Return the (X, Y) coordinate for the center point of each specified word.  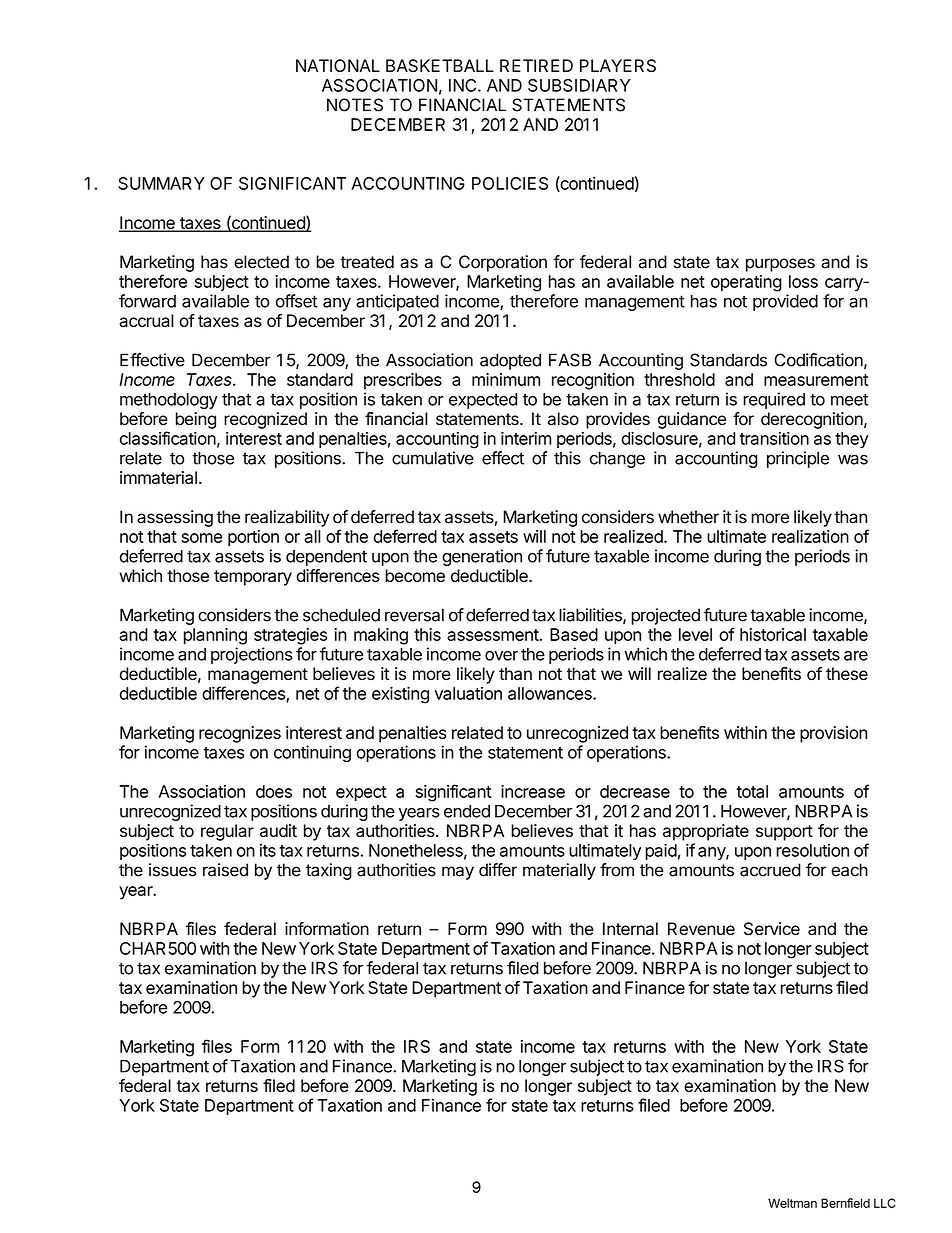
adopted (510, 361)
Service (772, 929)
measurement (816, 380)
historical (773, 634)
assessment (493, 635)
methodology (169, 401)
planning (215, 636)
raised (225, 870)
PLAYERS (618, 65)
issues (172, 870)
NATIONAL (338, 65)
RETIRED (536, 65)
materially (559, 871)
